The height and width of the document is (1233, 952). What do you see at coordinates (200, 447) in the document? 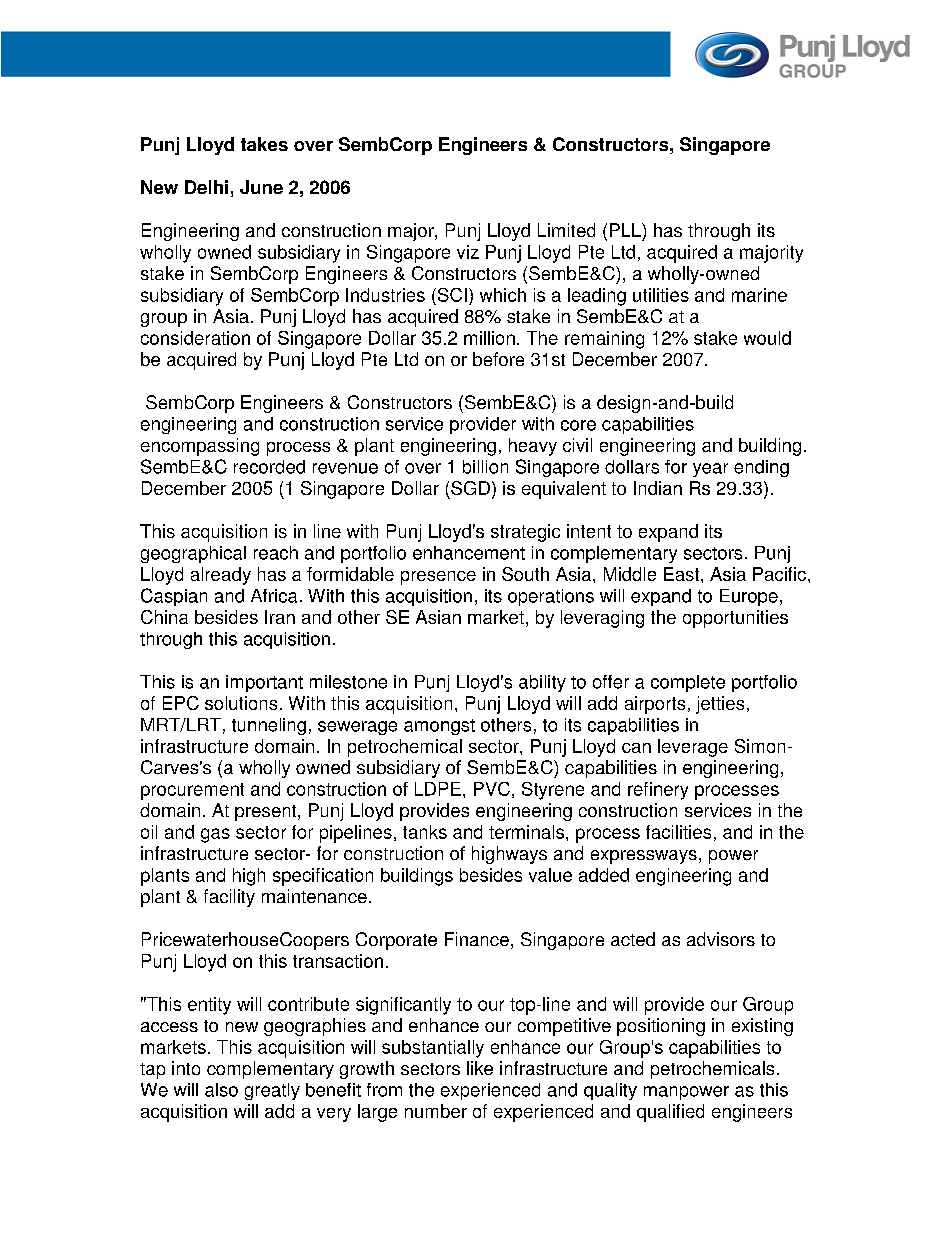
I see `encompassing` at bounding box center [200, 447].
